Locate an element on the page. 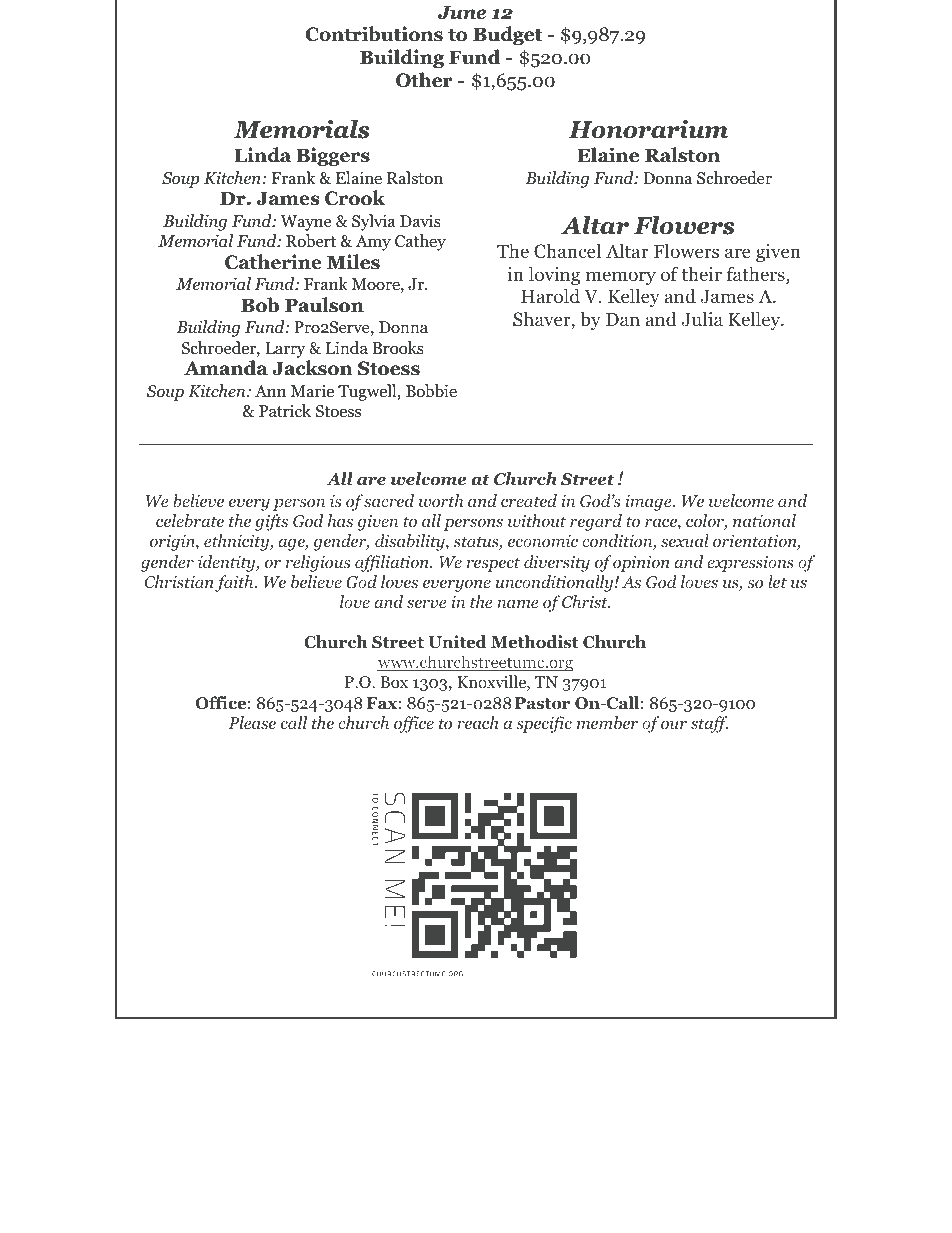 The height and width of the document is (1233, 952). Please is located at coordinates (252, 722).
